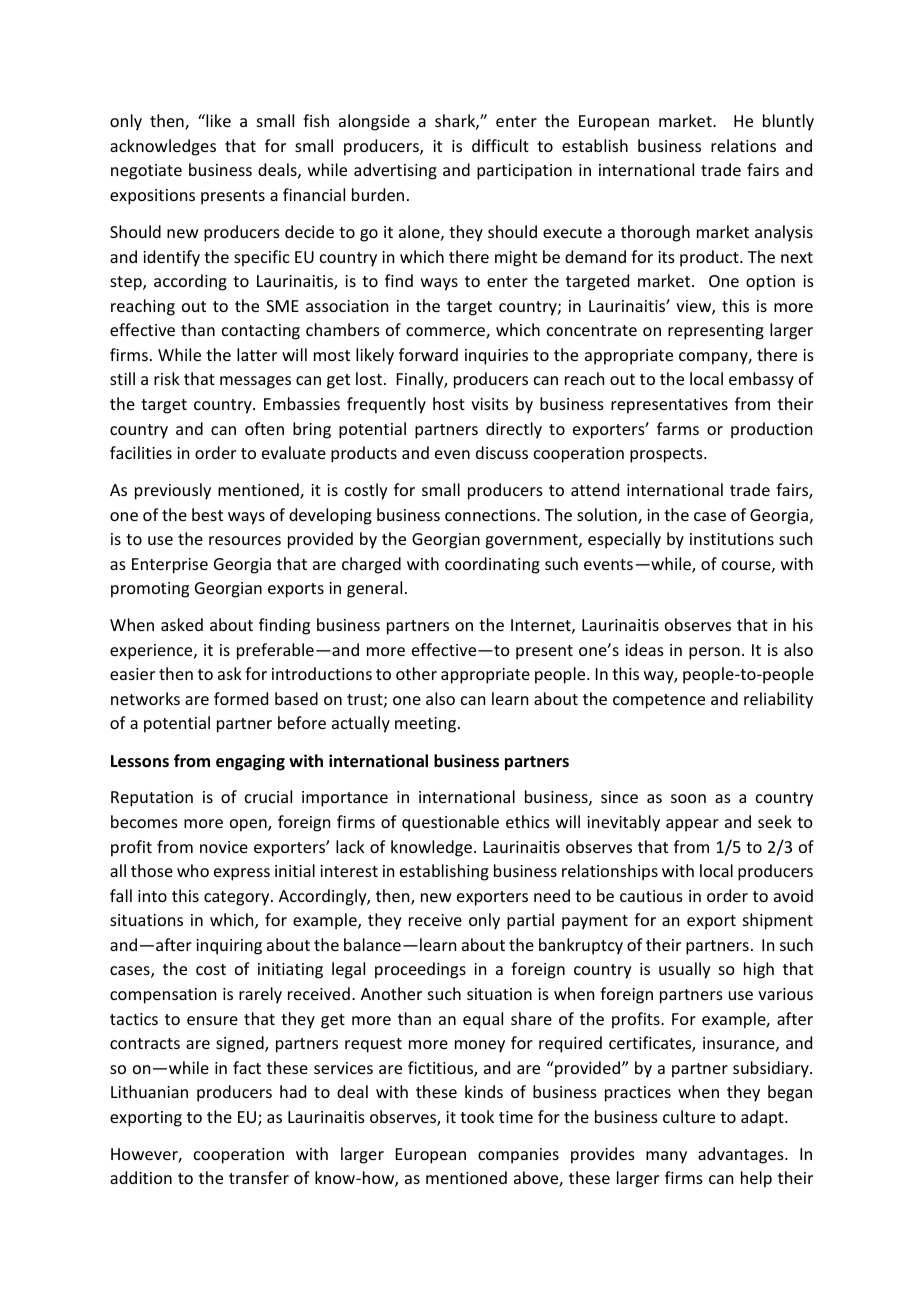  I want to click on embassy, so click(761, 380).
